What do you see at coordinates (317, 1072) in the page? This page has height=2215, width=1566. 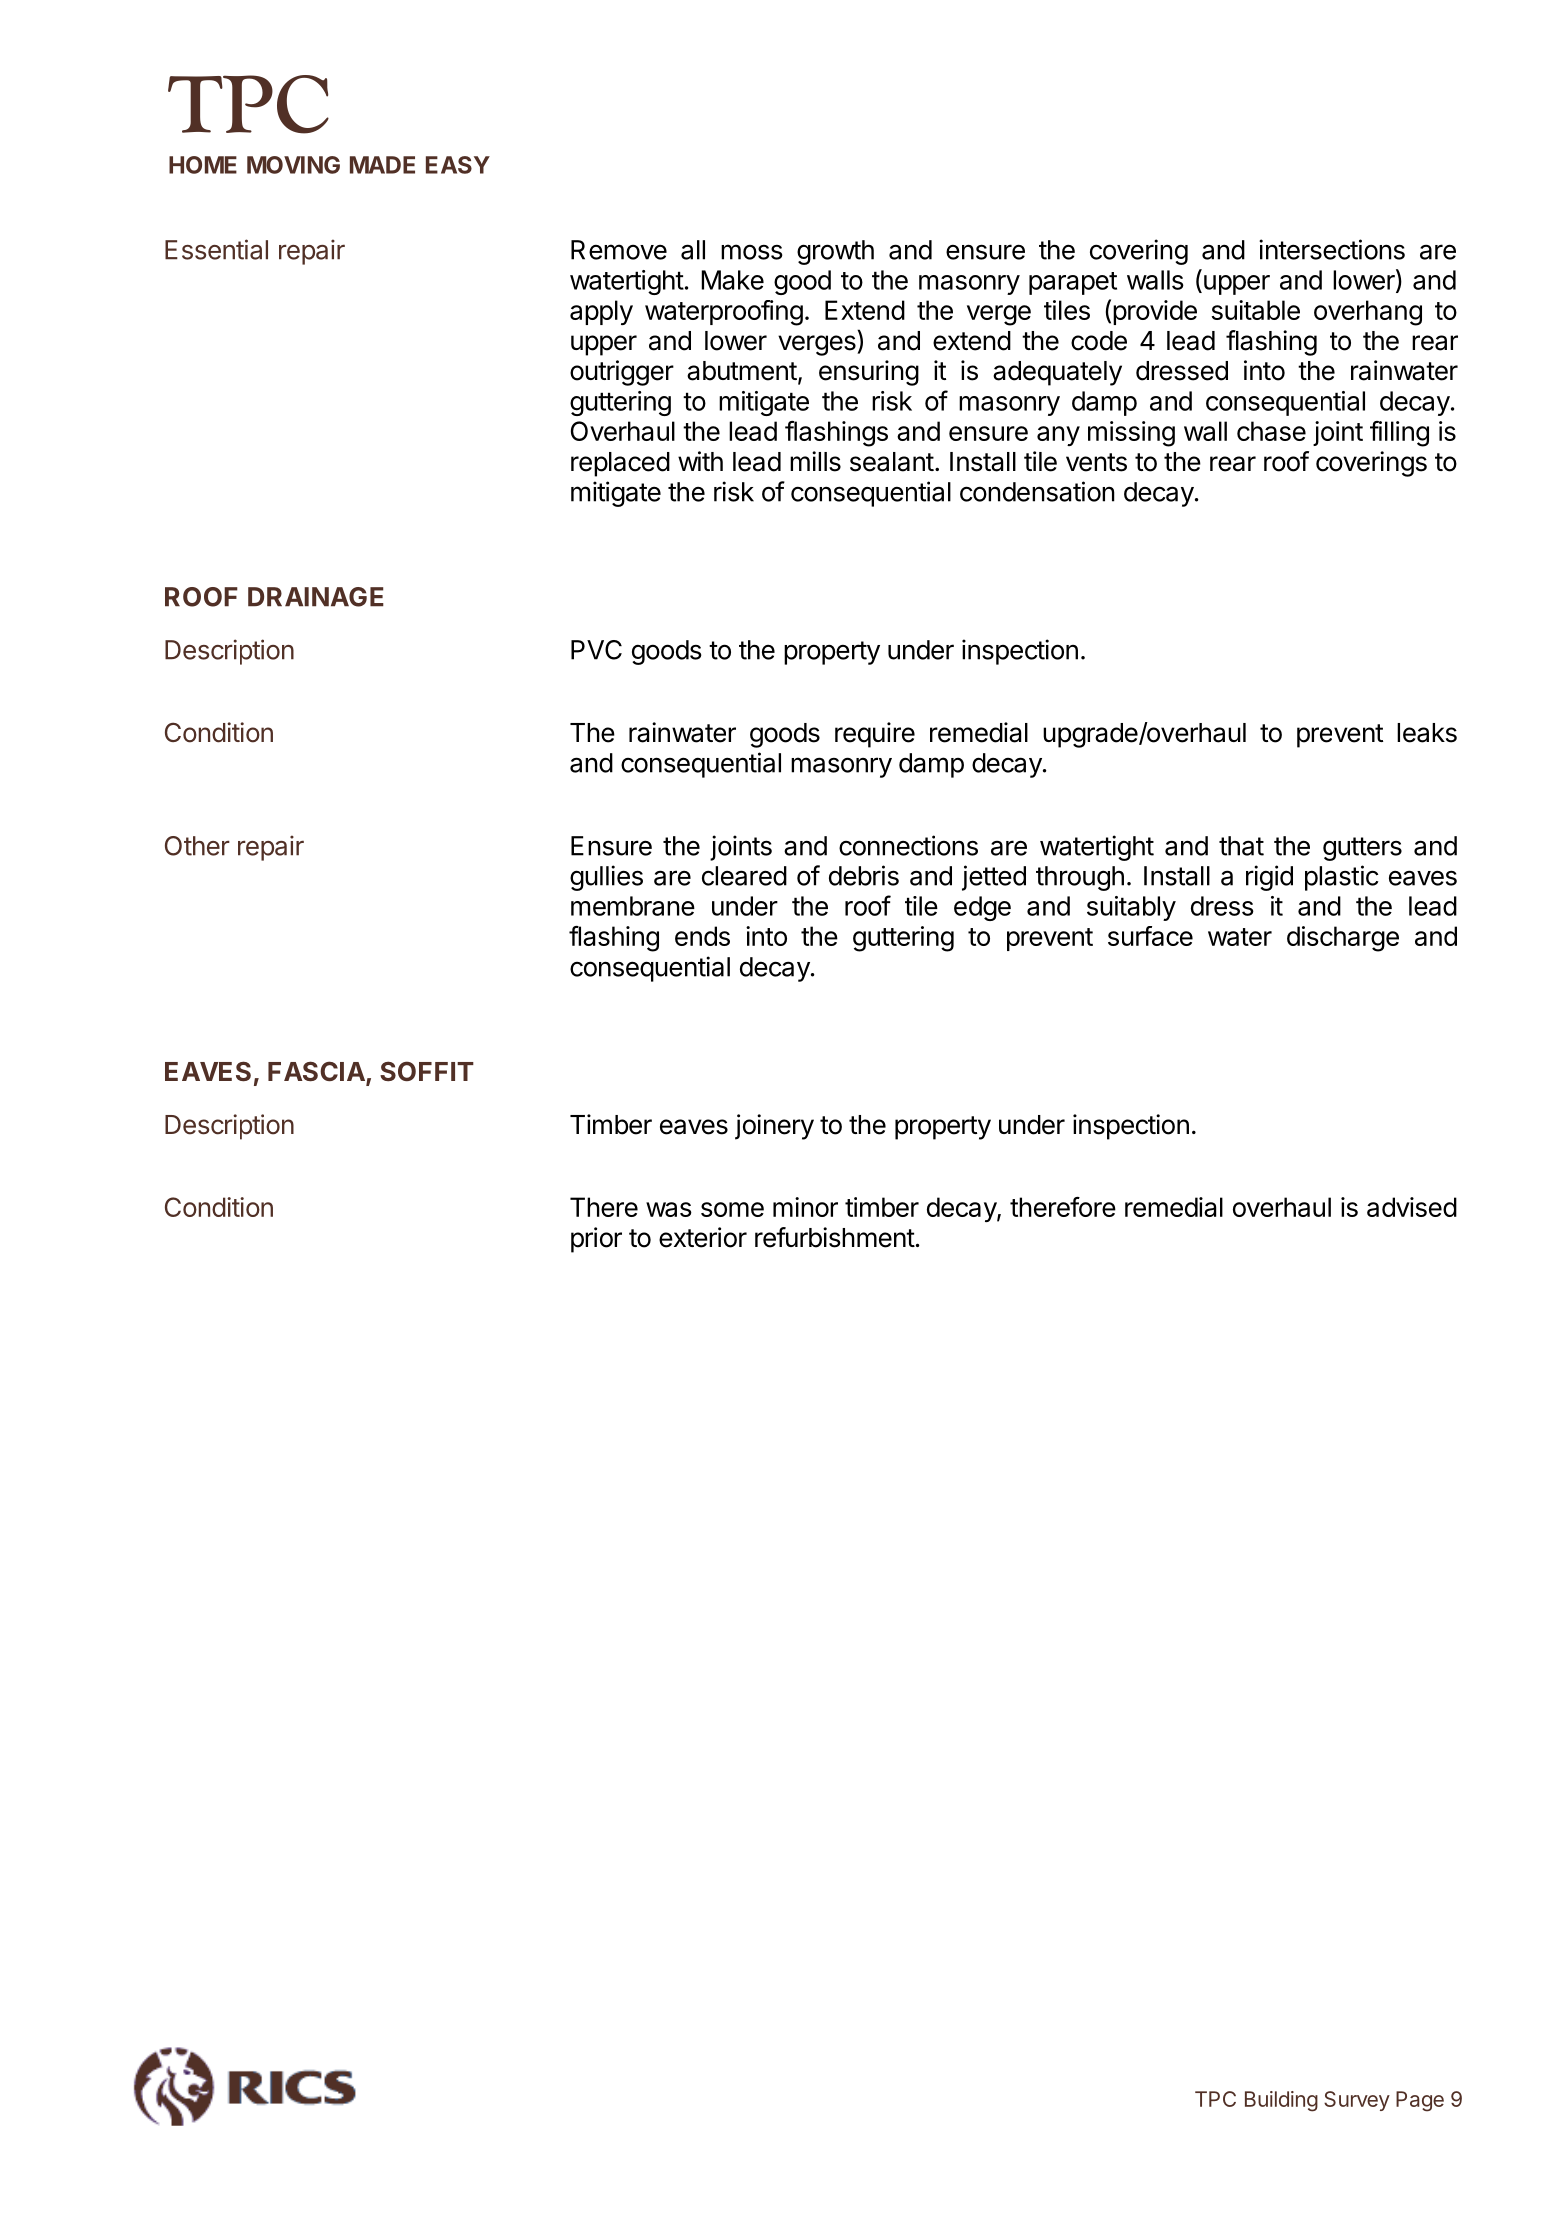 I see `FASCIA` at bounding box center [317, 1072].
